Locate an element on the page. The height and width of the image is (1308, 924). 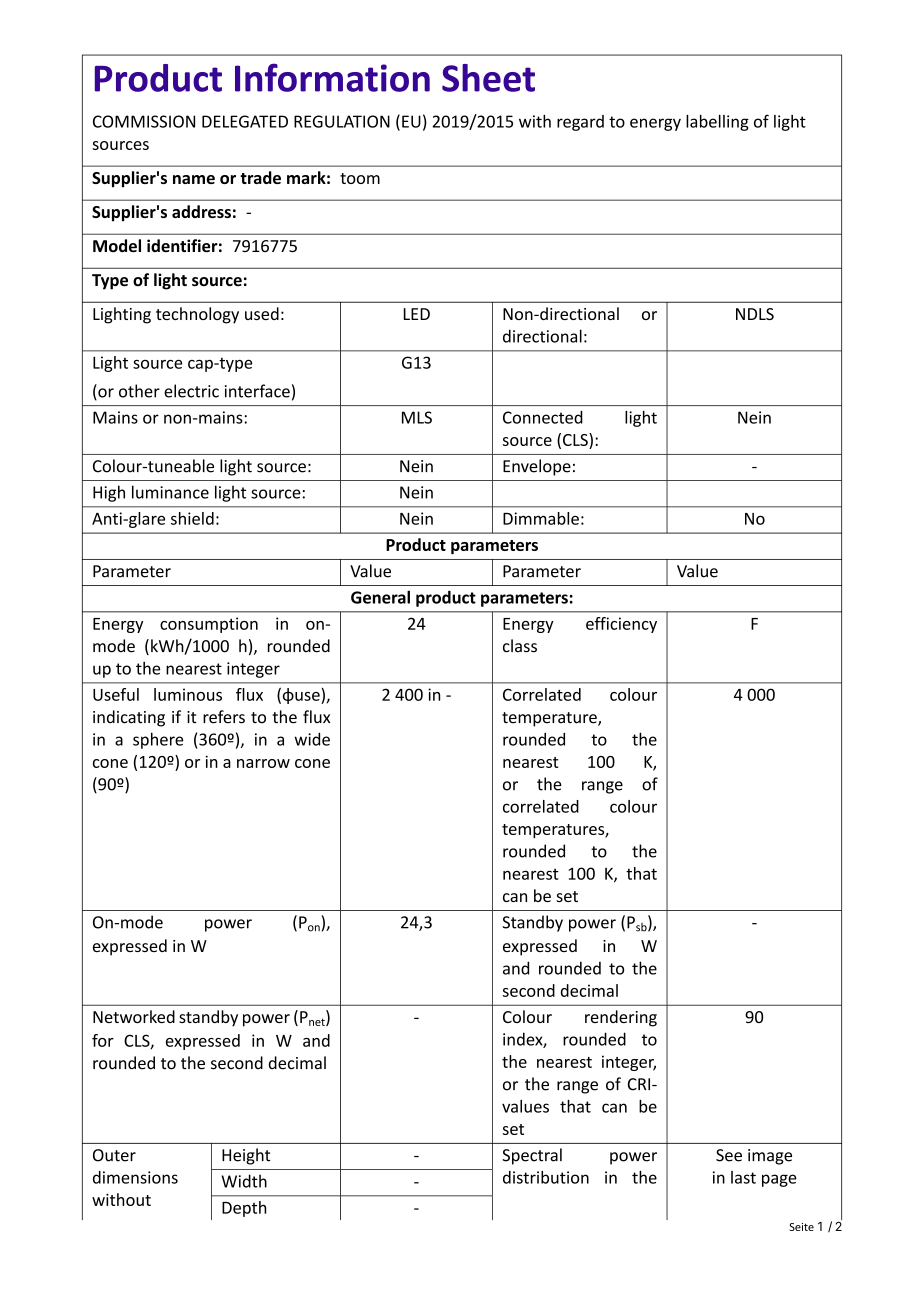
Spectral is located at coordinates (532, 1156).
